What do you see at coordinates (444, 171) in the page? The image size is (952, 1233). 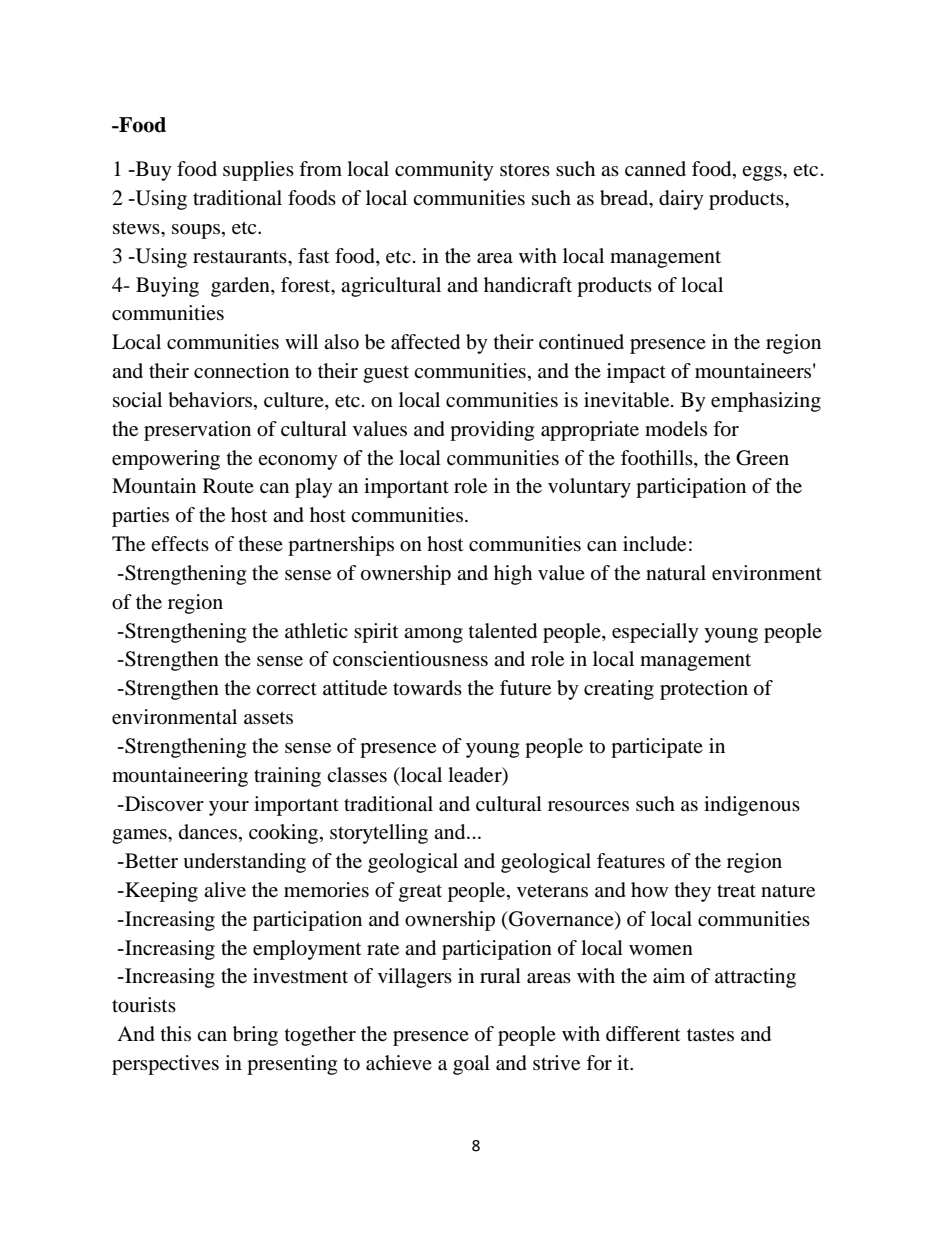 I see `community` at bounding box center [444, 171].
